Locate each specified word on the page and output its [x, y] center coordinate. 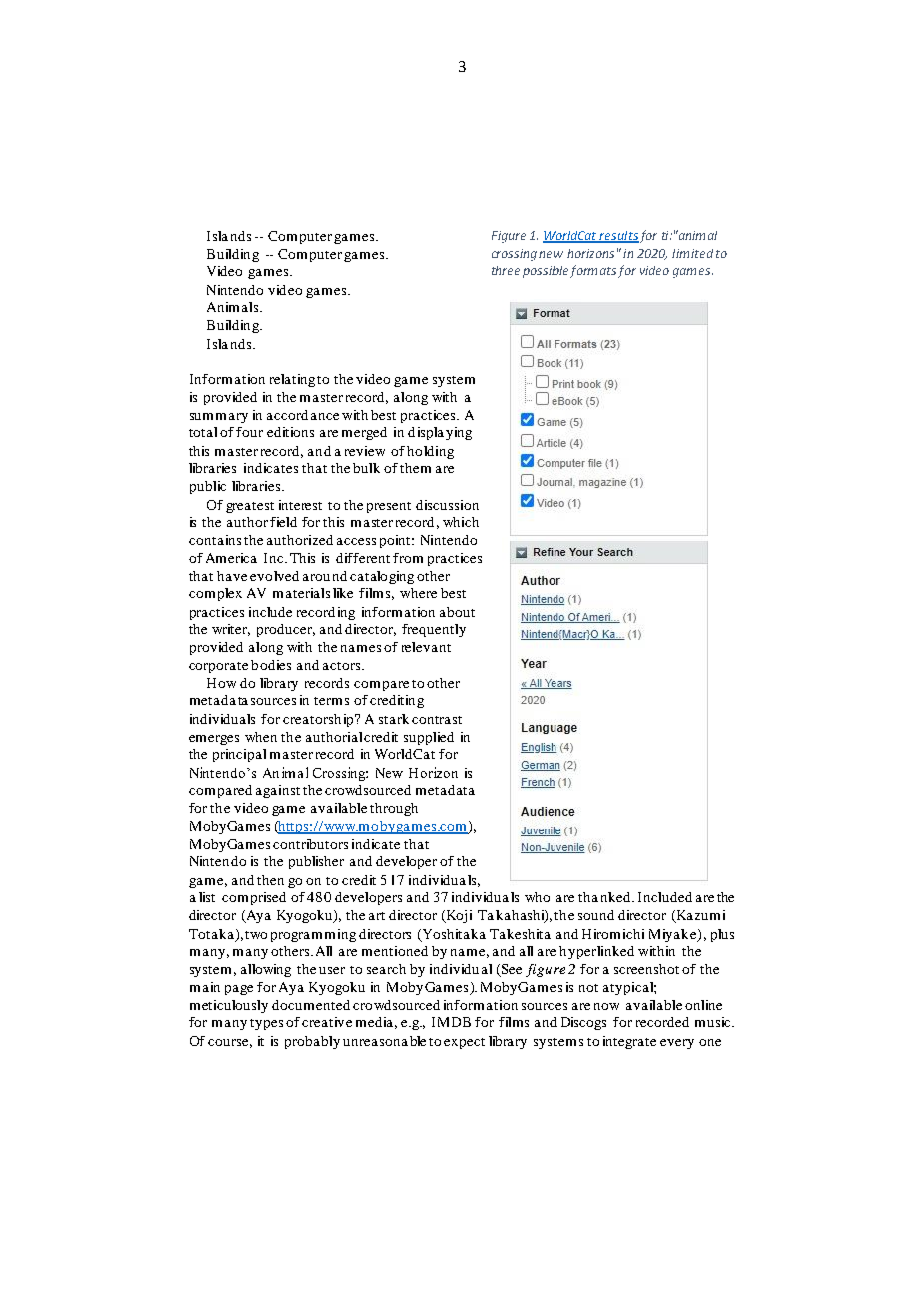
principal [239, 755]
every [677, 1044]
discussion [447, 505]
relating [292, 380]
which [461, 522]
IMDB [451, 1022]
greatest [250, 507]
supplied [429, 738]
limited [692, 253]
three [506, 270]
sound [596, 915]
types [266, 1024]
